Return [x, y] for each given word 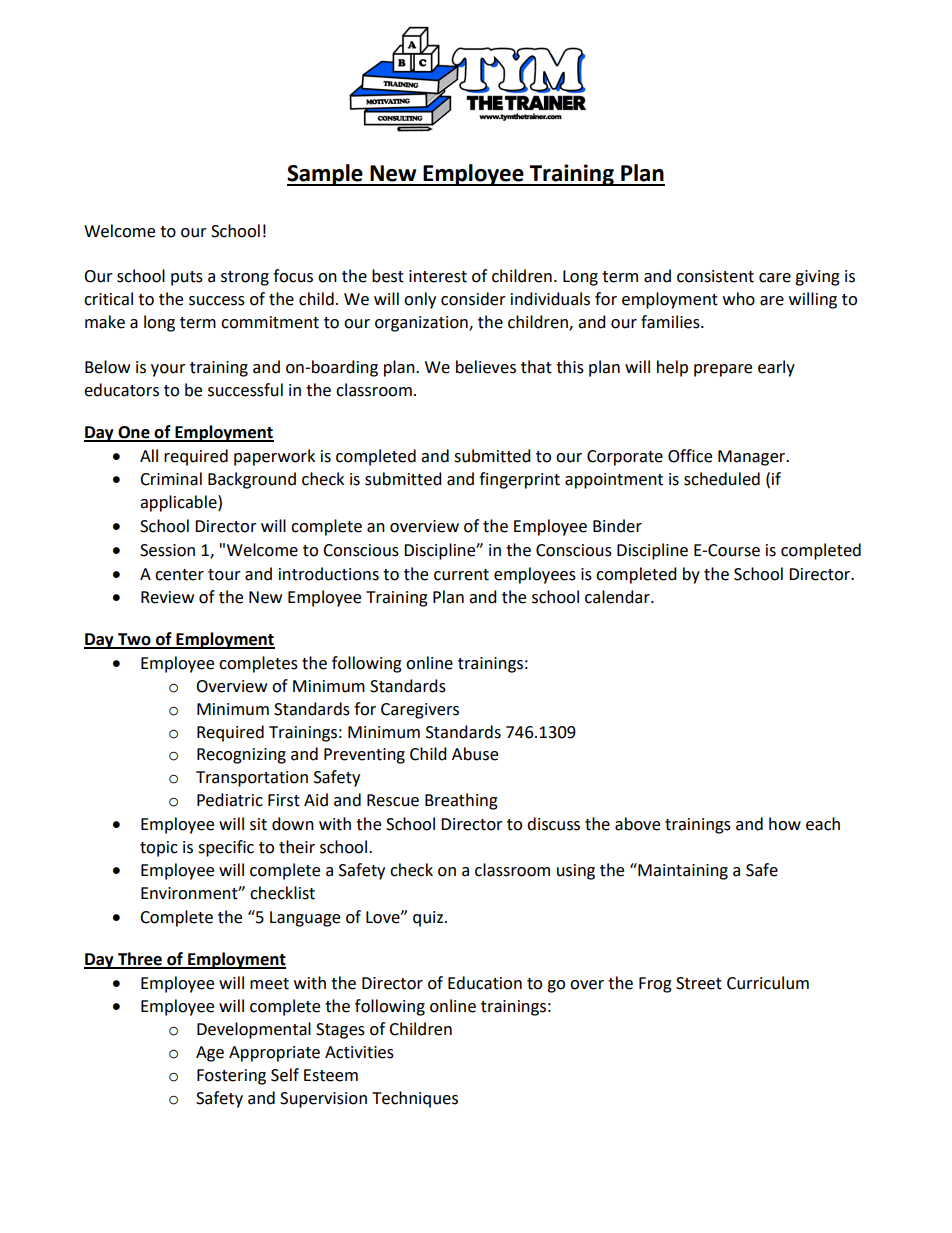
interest [438, 276]
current [461, 575]
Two [134, 640]
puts [187, 278]
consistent [715, 276]
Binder [617, 526]
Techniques [415, 1099]
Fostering [231, 1077]
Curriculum [768, 983]
